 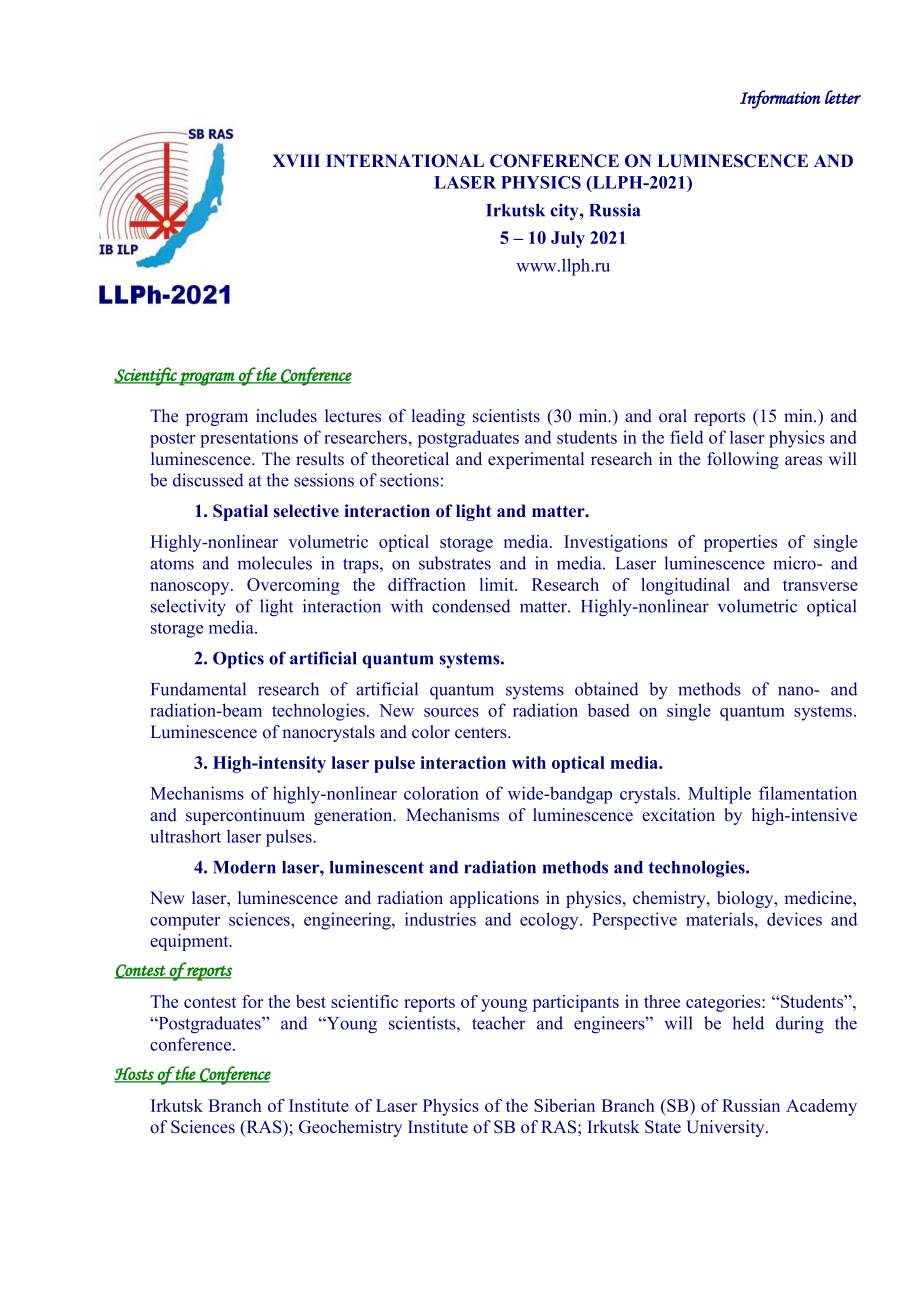 I want to click on University, so click(x=726, y=1128).
